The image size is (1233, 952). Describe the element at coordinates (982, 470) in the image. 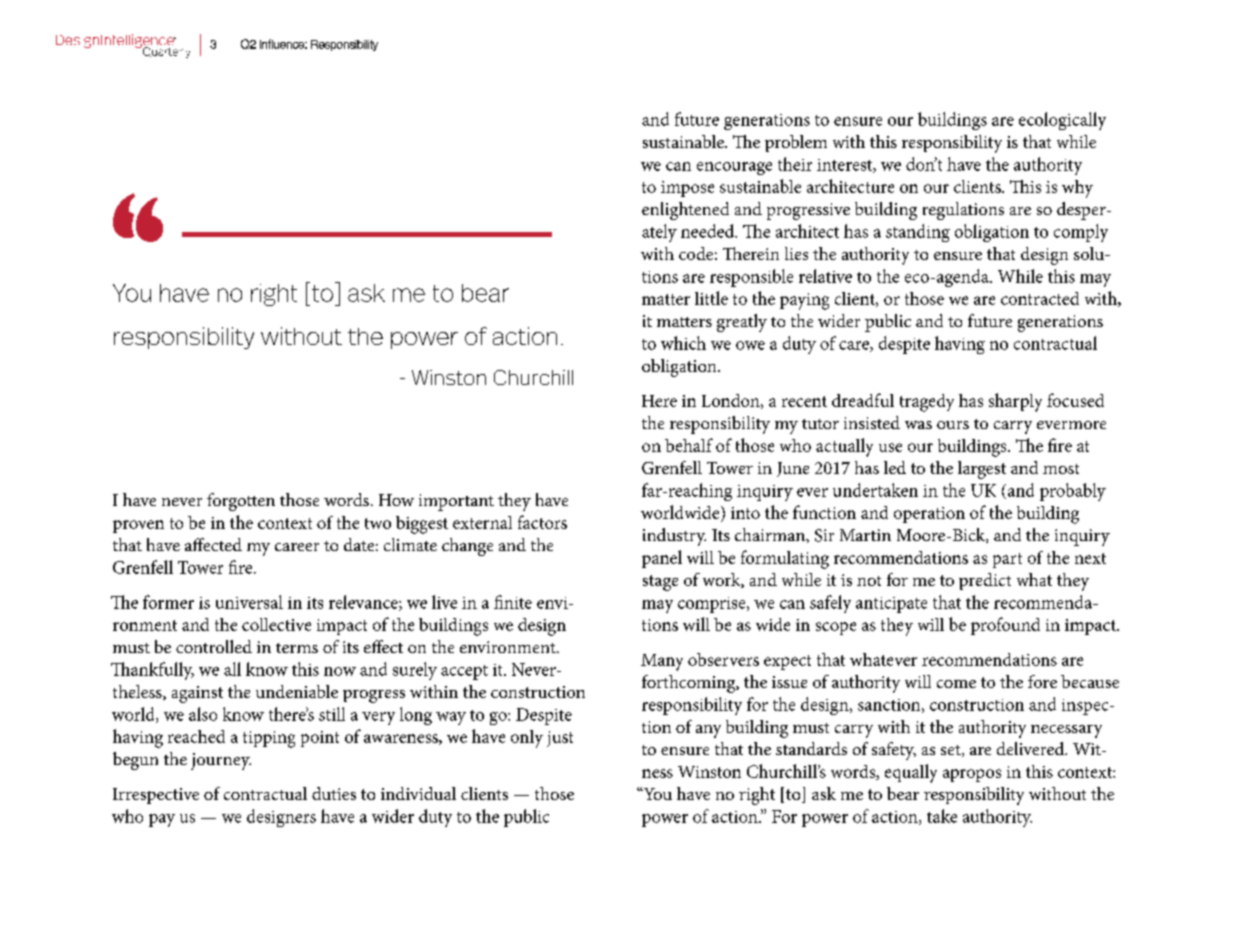

I see `largest` at that location.
